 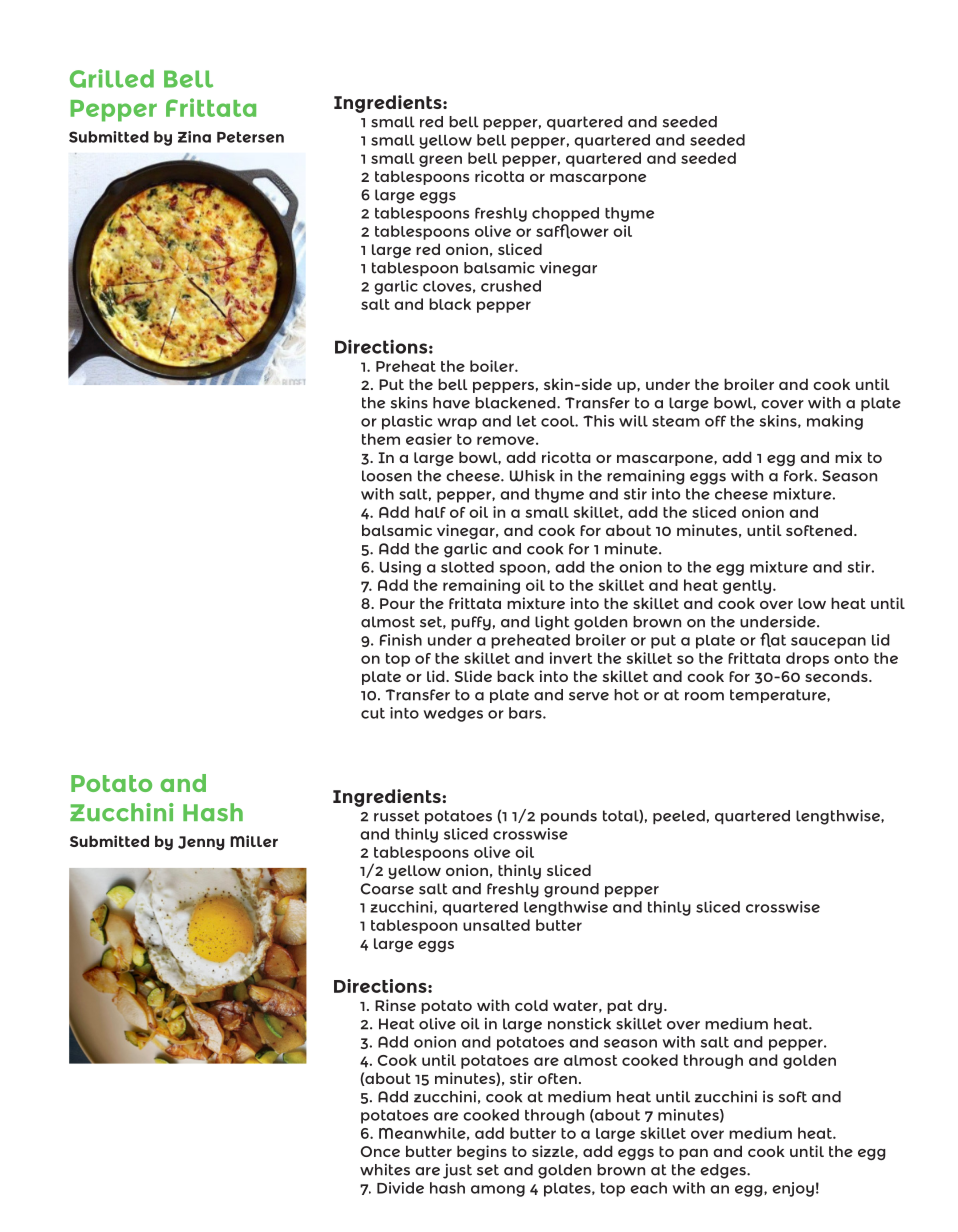 What do you see at coordinates (397, 816) in the screenshot?
I see `russet` at bounding box center [397, 816].
